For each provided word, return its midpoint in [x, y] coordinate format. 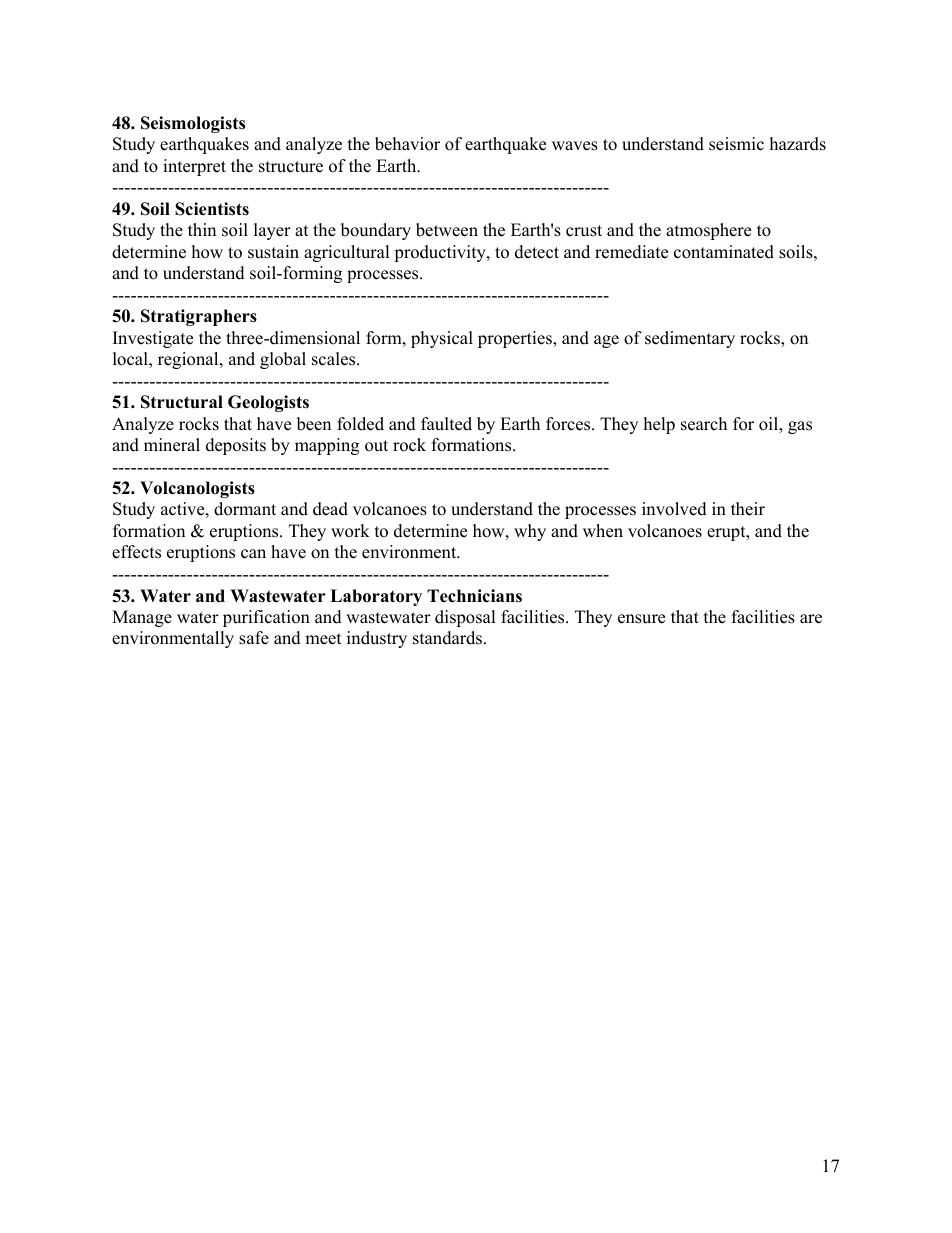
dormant [245, 509]
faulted [446, 424]
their [748, 509]
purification [266, 618]
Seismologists [193, 124]
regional [189, 360]
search [704, 424]
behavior [407, 144]
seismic [736, 144]
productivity [441, 253]
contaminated [724, 252]
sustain [273, 252]
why [530, 532]
